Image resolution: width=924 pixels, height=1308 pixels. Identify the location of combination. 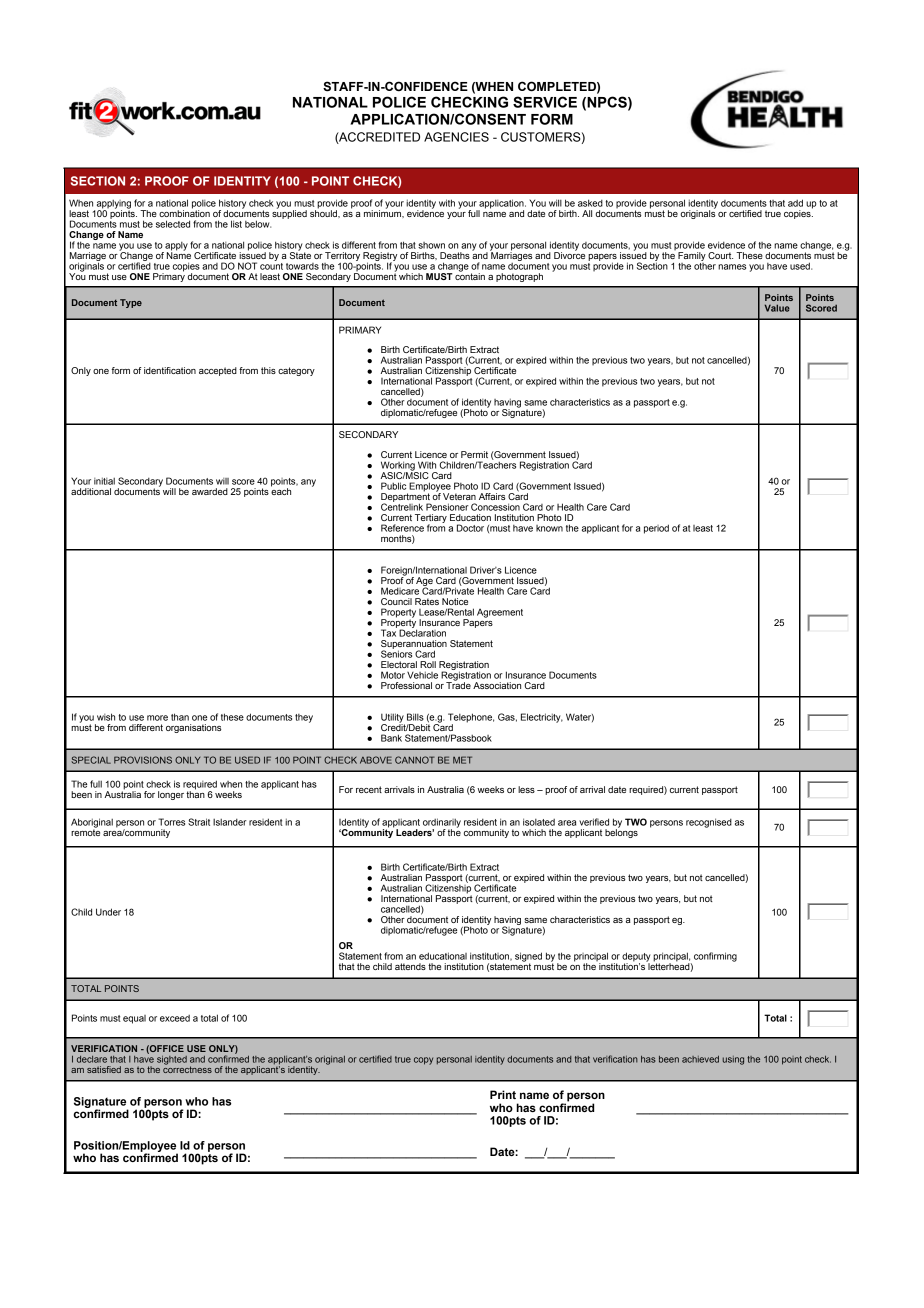
(184, 212).
